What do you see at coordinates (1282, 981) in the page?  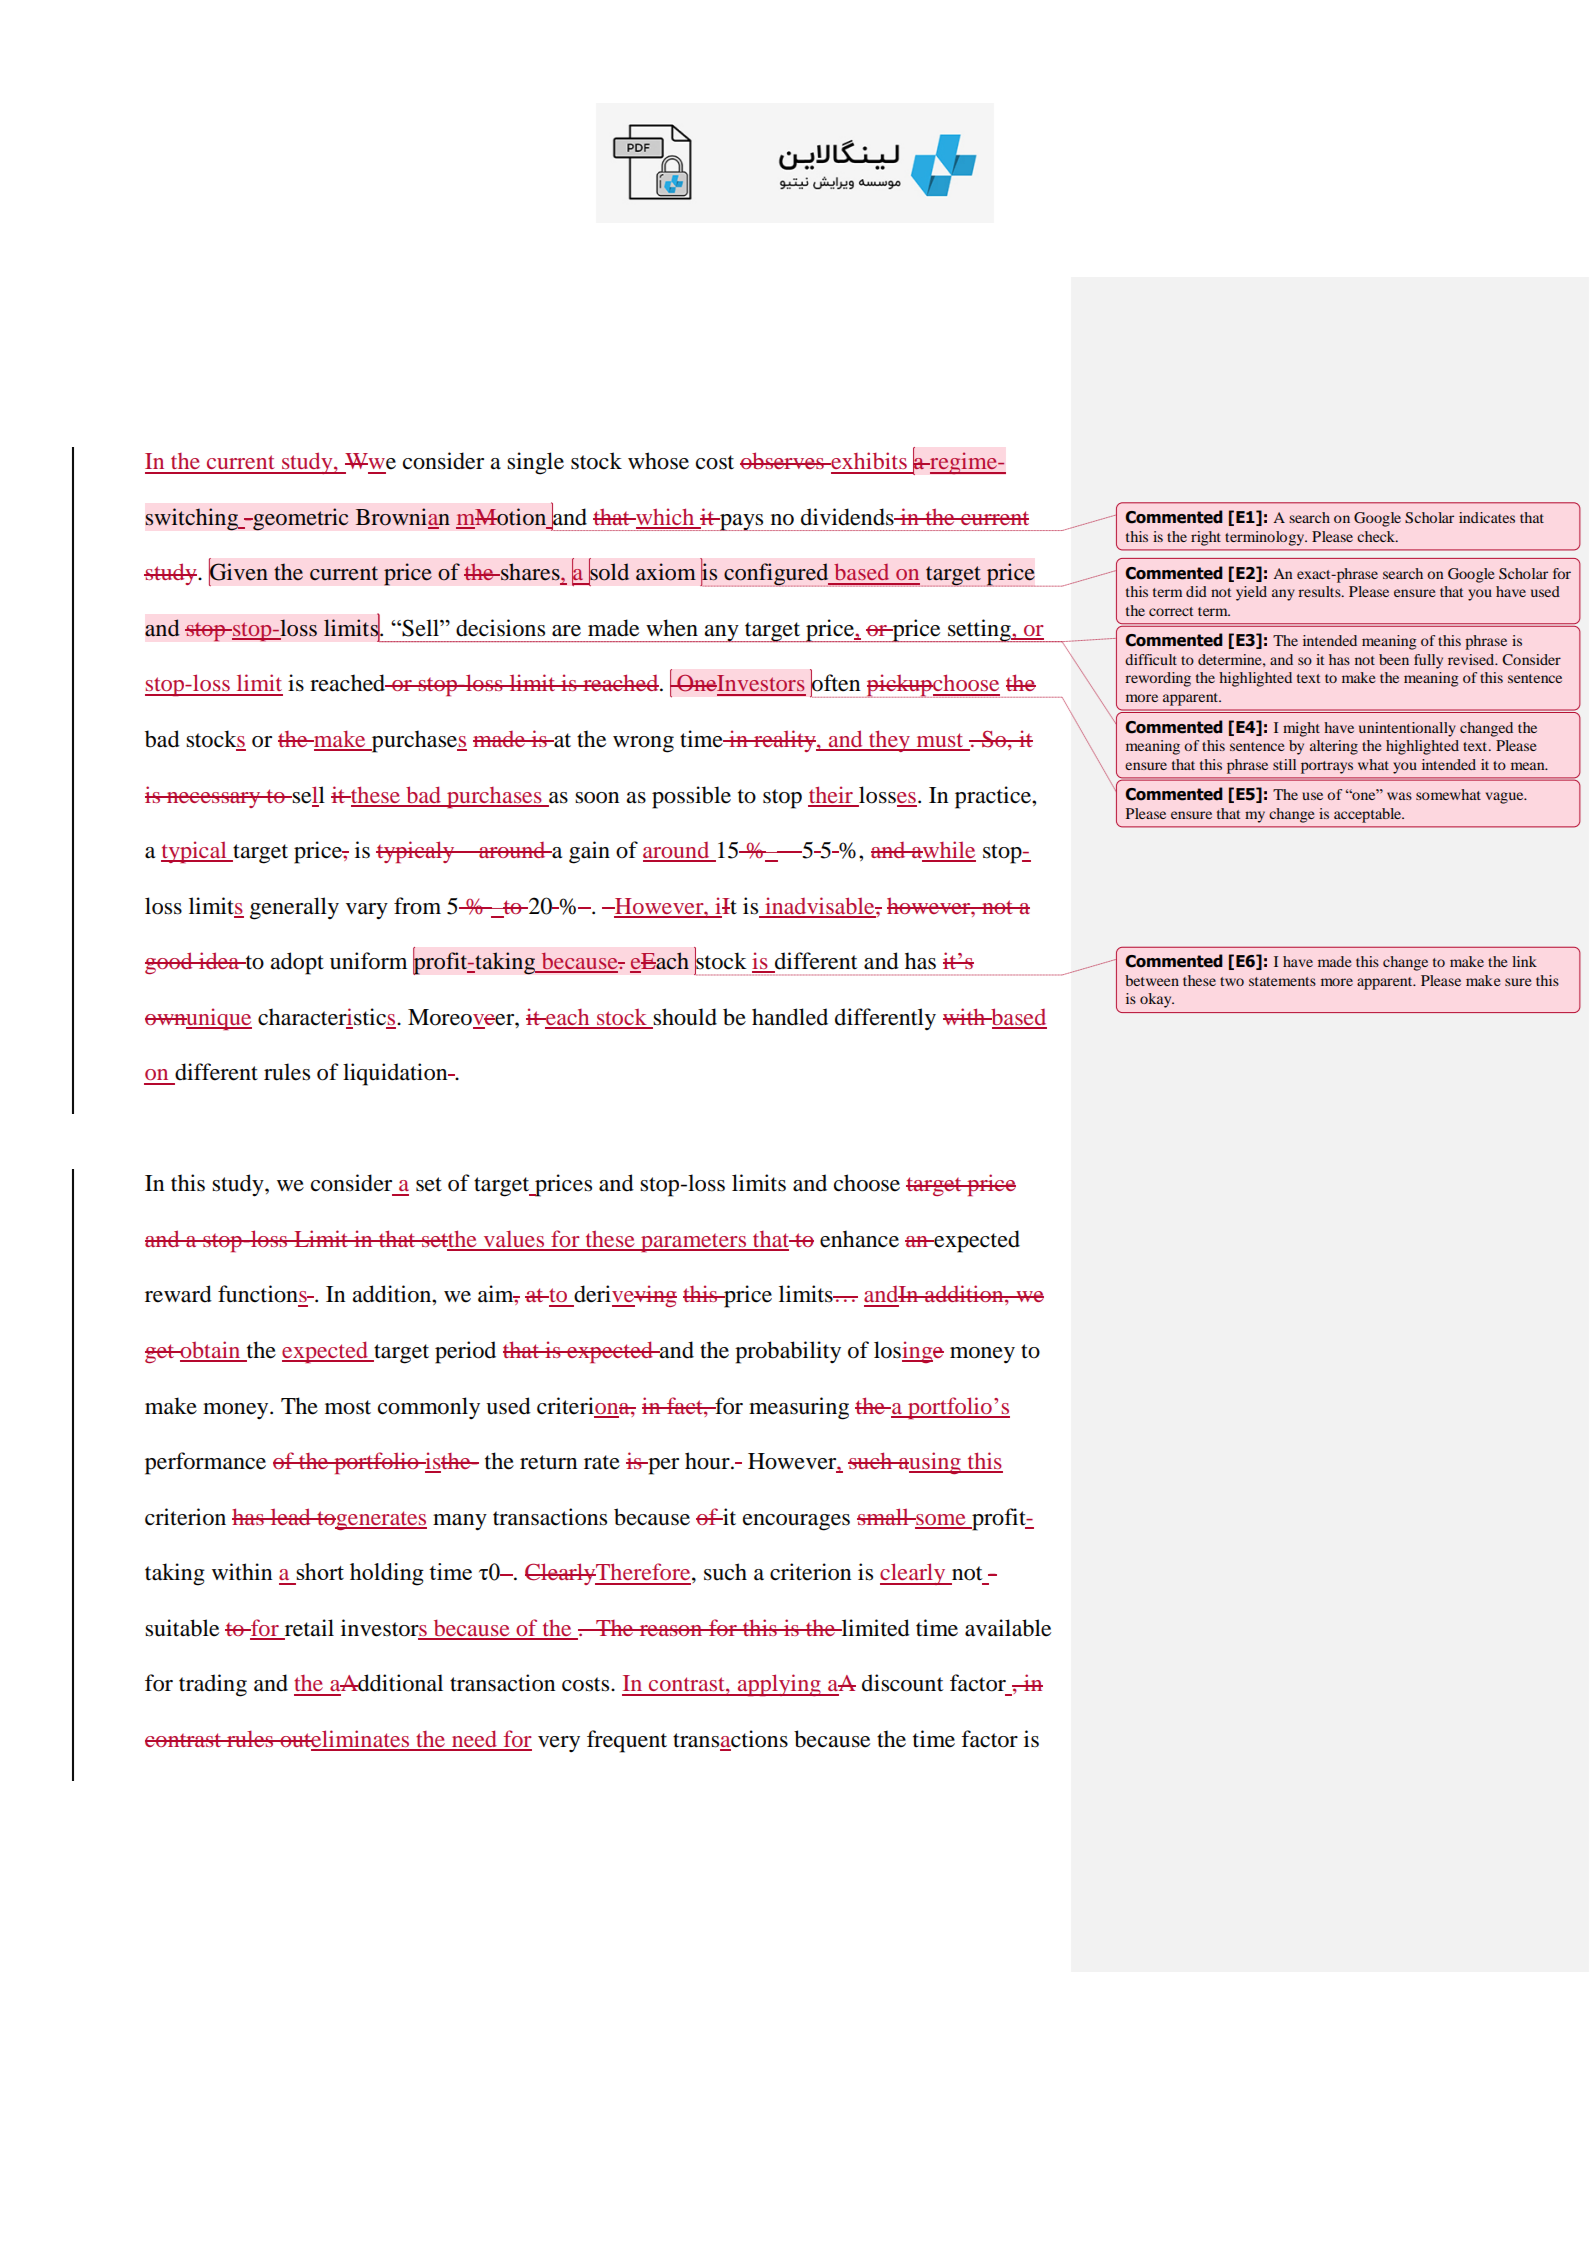 I see `statements` at bounding box center [1282, 981].
